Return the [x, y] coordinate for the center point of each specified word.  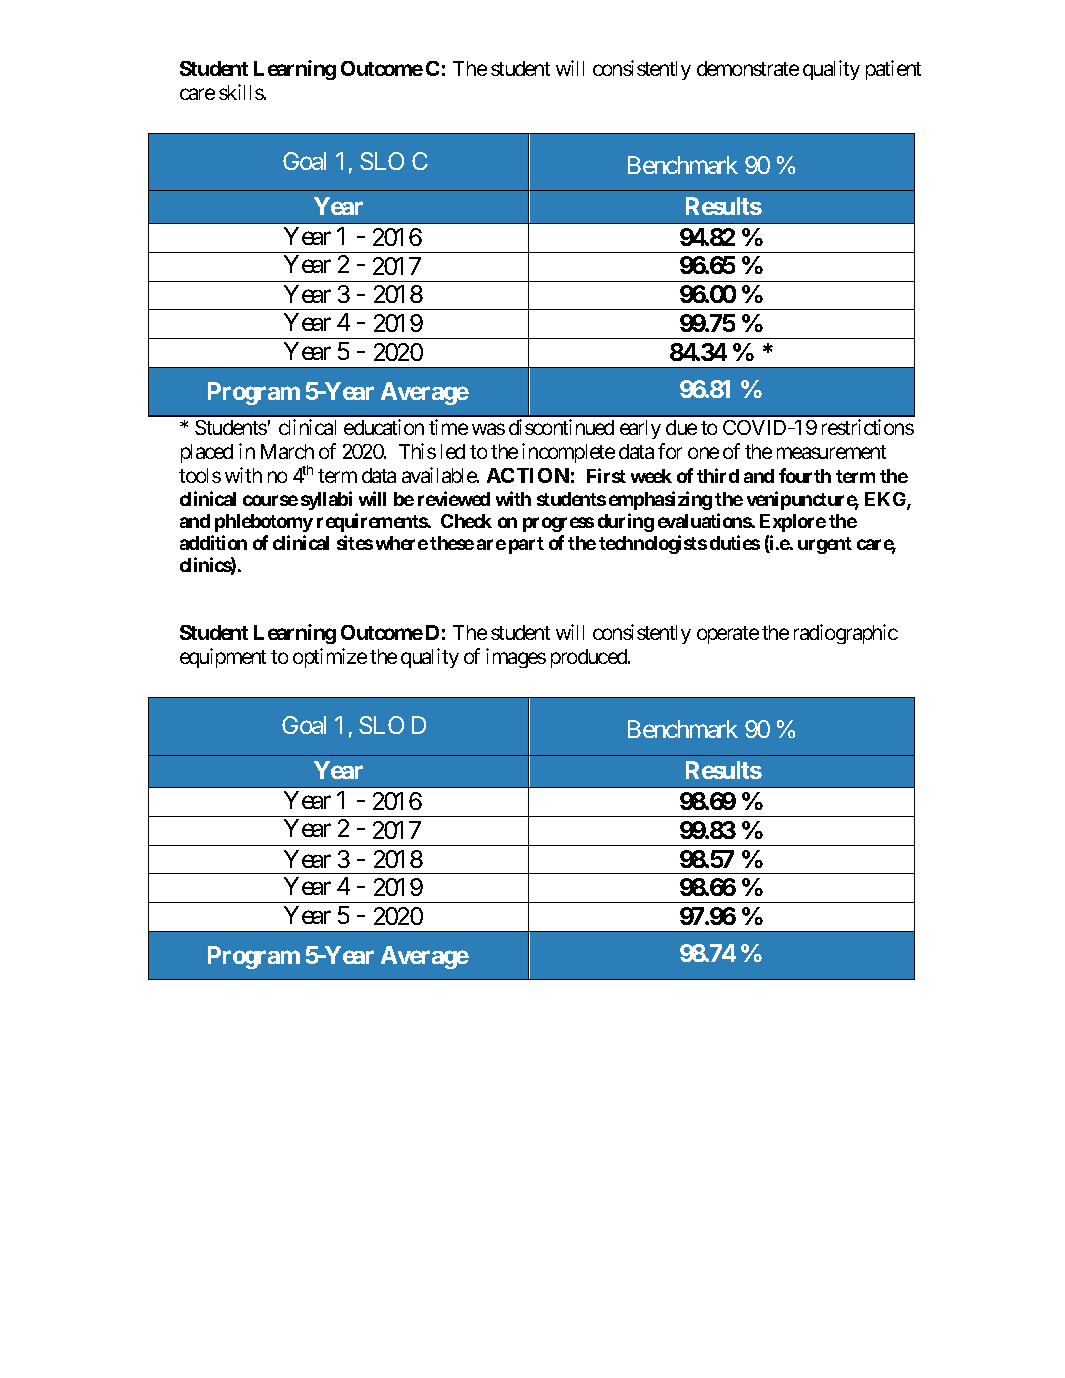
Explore [793, 523]
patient [893, 70]
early [640, 429]
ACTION [528, 475]
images [516, 658]
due [681, 427]
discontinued [561, 427]
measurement [831, 452]
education [384, 427]
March [287, 451]
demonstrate [748, 68]
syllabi [326, 500]
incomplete [568, 453]
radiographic [846, 634]
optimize [330, 658]
